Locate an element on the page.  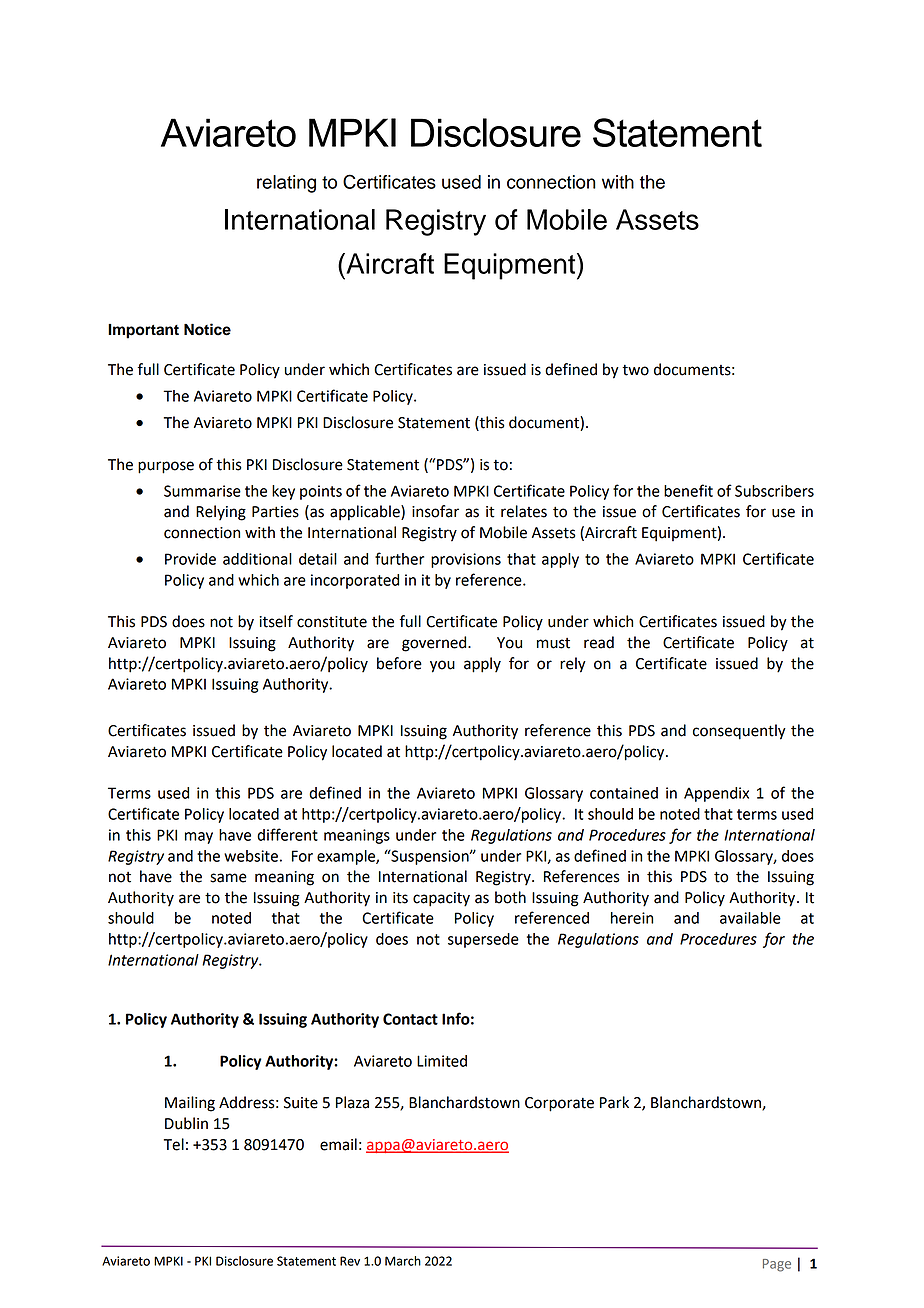
Page is located at coordinates (777, 1265).
